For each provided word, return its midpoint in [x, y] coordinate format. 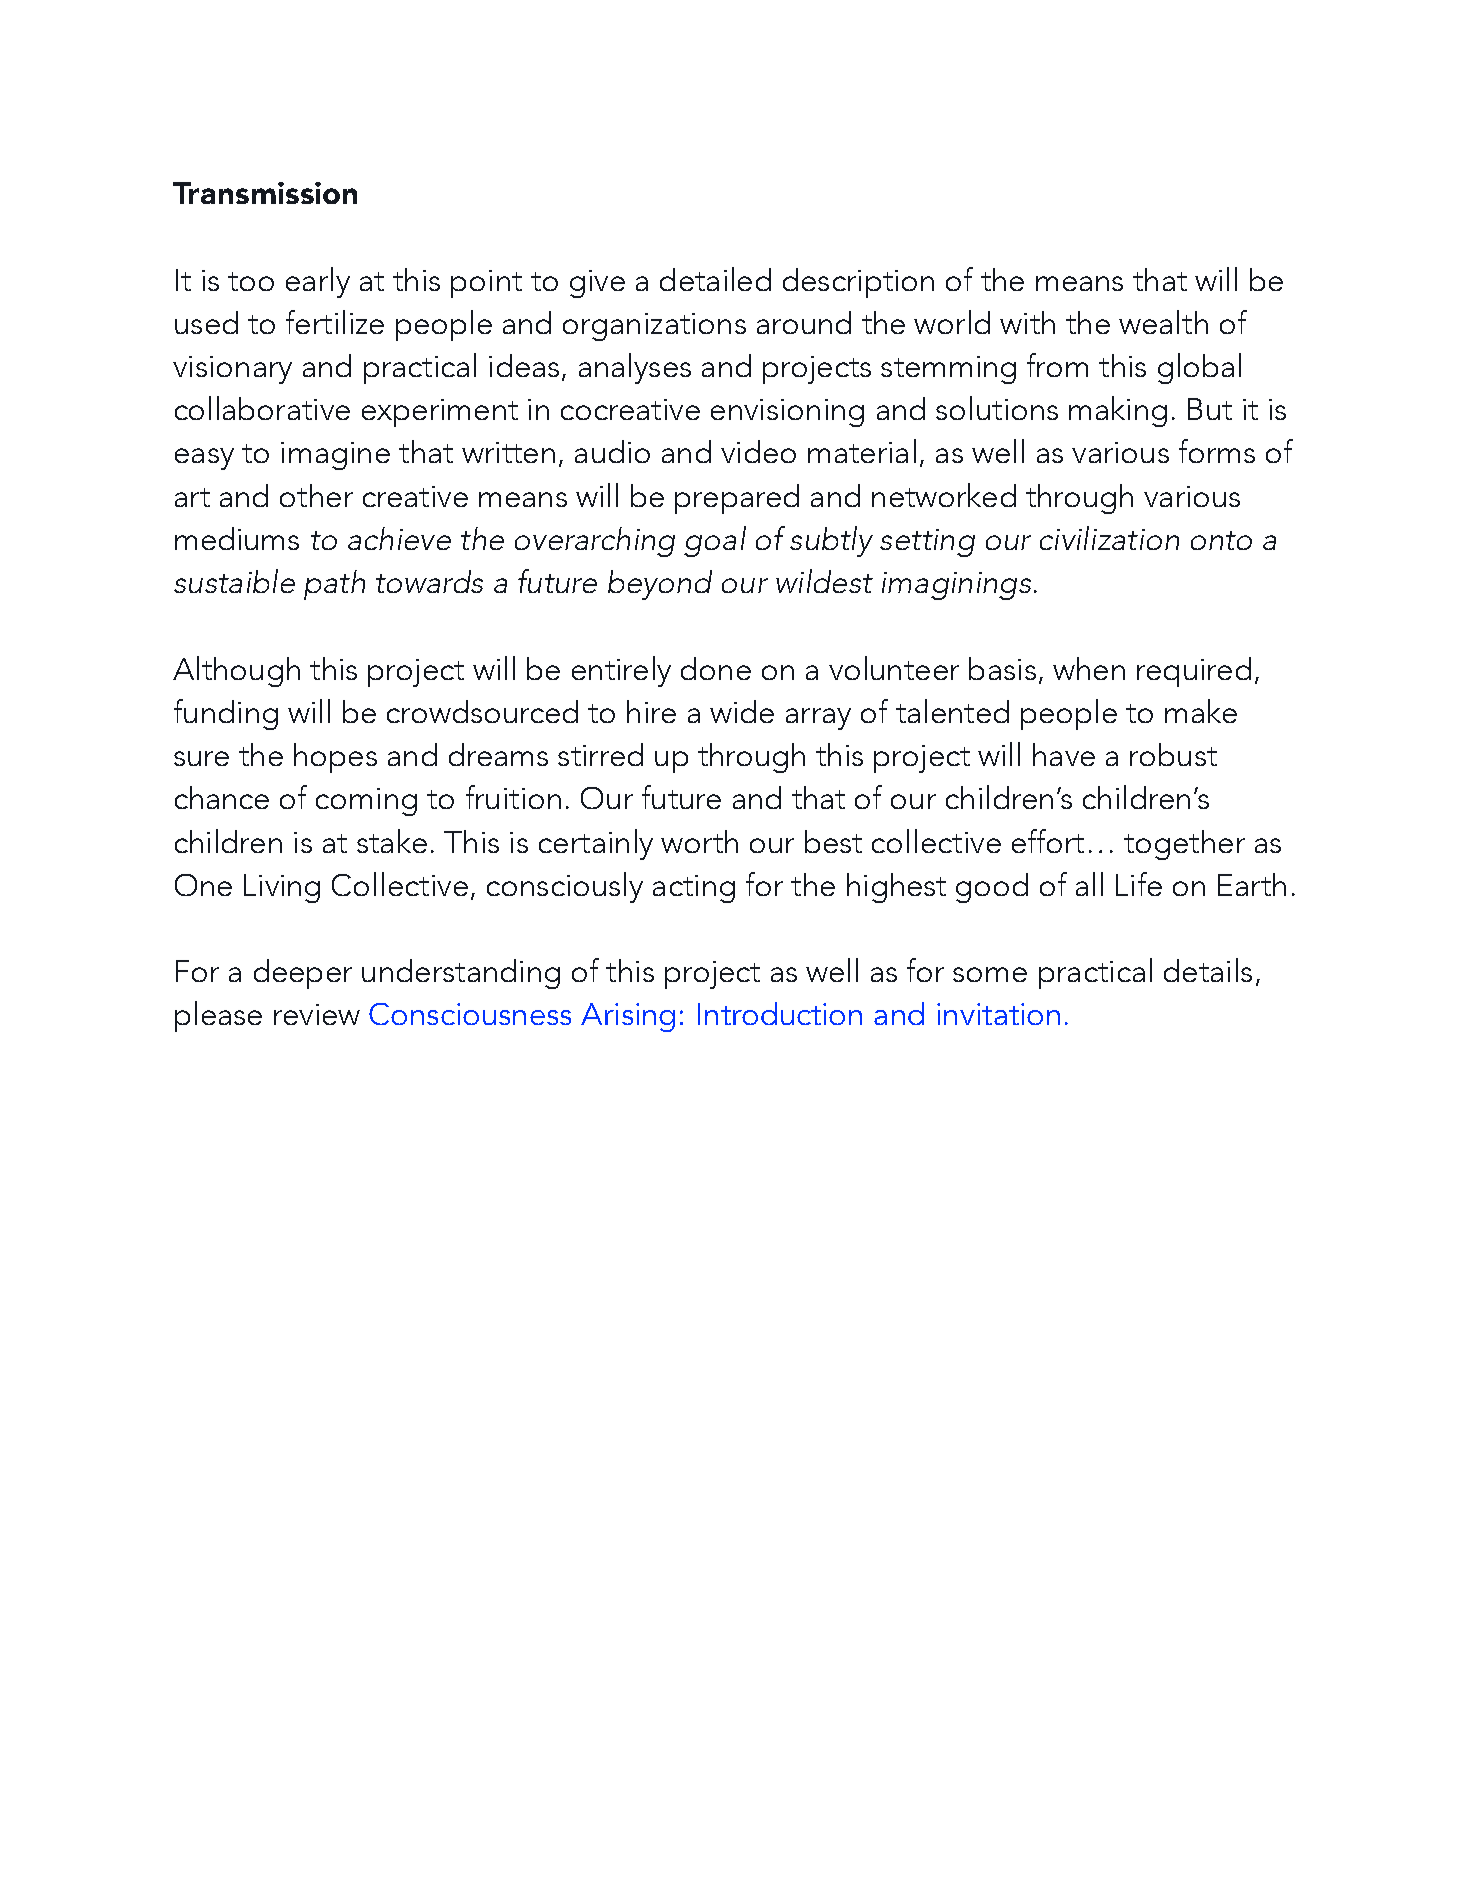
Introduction [780, 1013]
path [334, 585]
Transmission [265, 193]
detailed [715, 279]
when [1089, 668]
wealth [1163, 322]
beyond [660, 585]
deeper [303, 974]
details [1208, 970]
